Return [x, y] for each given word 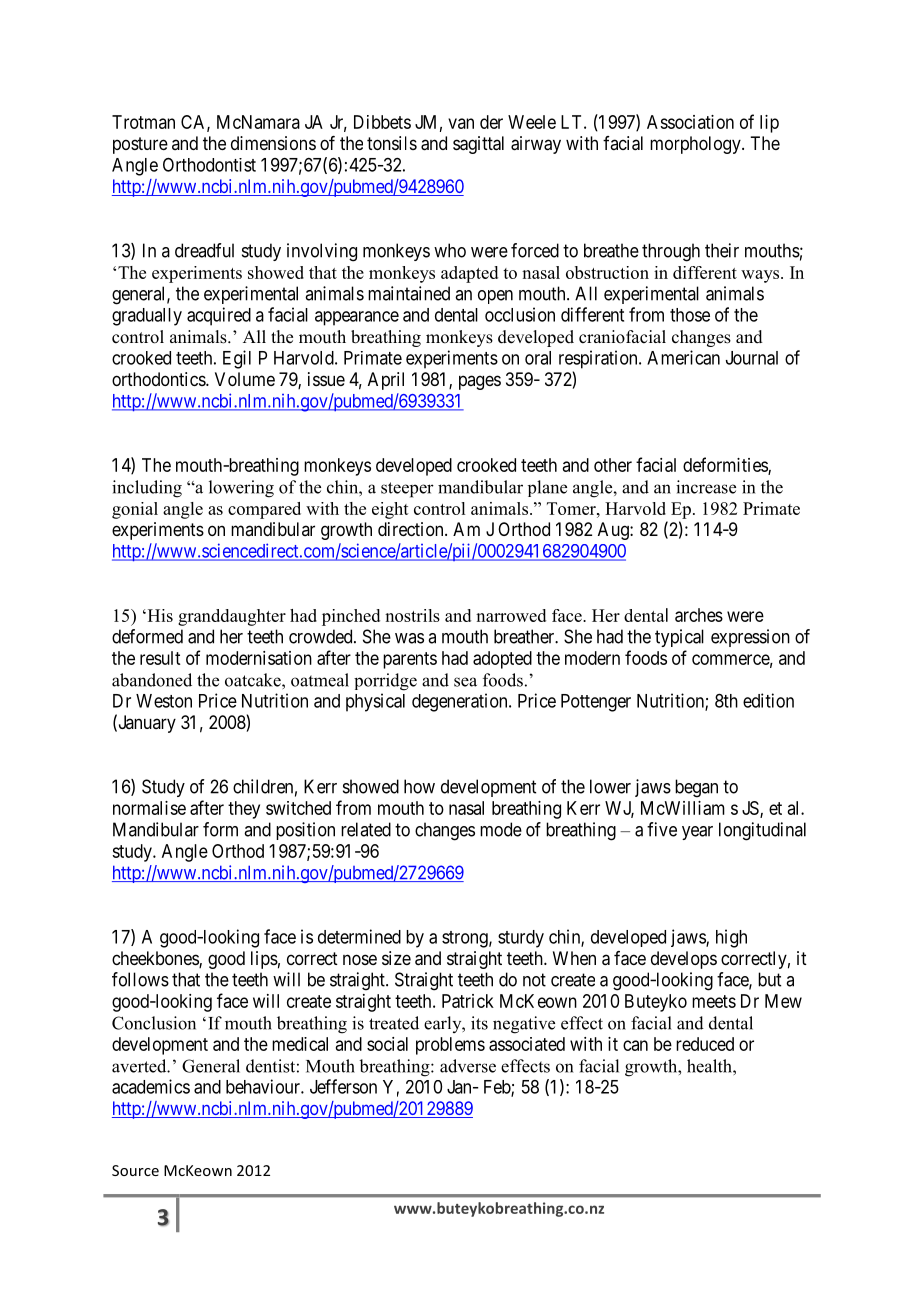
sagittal [478, 145]
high [731, 938]
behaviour [264, 1086]
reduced [705, 1044]
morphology [696, 145]
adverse [468, 1066]
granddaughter [232, 617]
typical [679, 638]
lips [264, 960]
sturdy [521, 939]
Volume [245, 379]
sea [465, 682]
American [683, 357]
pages [480, 382]
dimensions [273, 143]
